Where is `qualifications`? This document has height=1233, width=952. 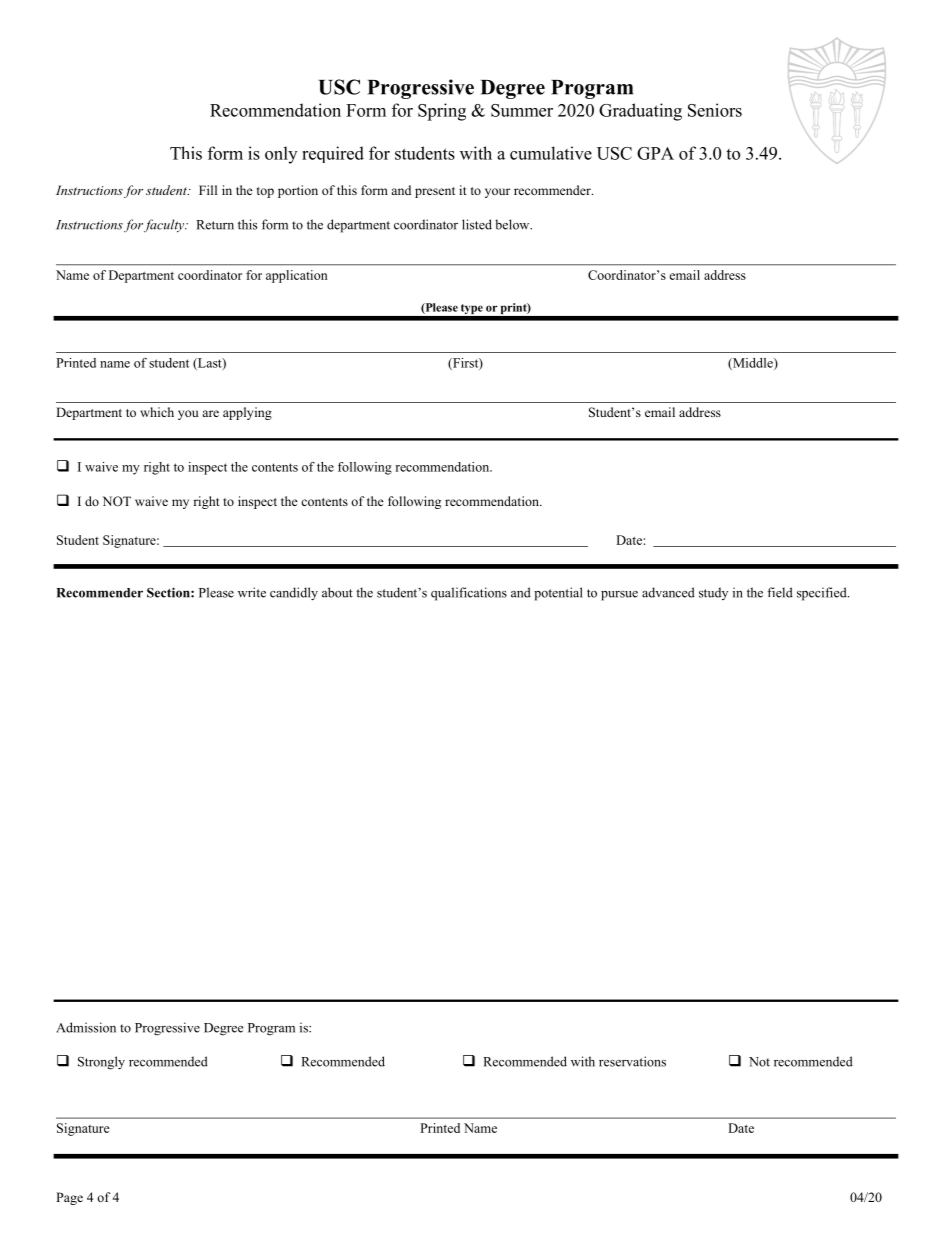
qualifications is located at coordinates (469, 594).
